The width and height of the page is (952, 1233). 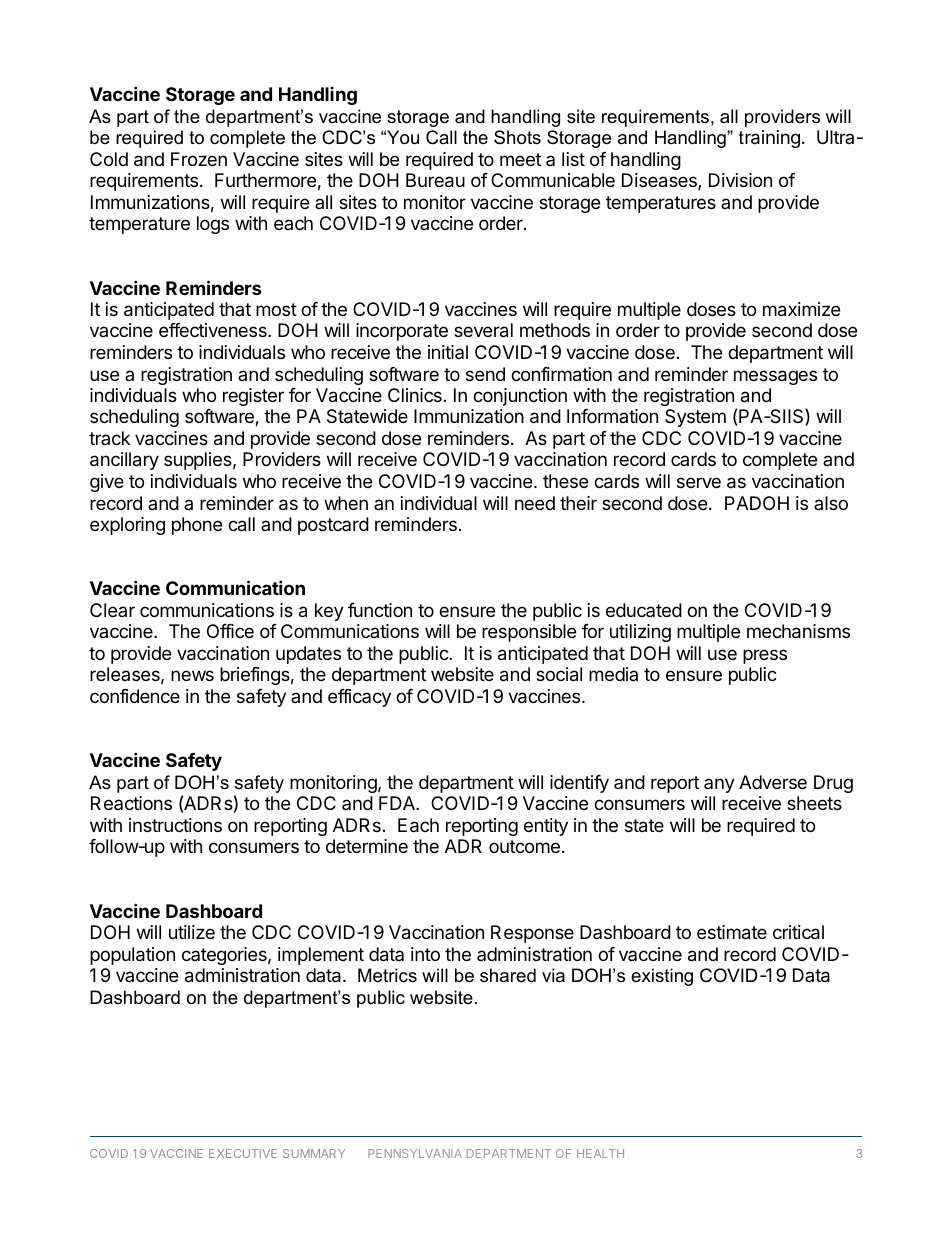 I want to click on Frozen, so click(x=199, y=159).
